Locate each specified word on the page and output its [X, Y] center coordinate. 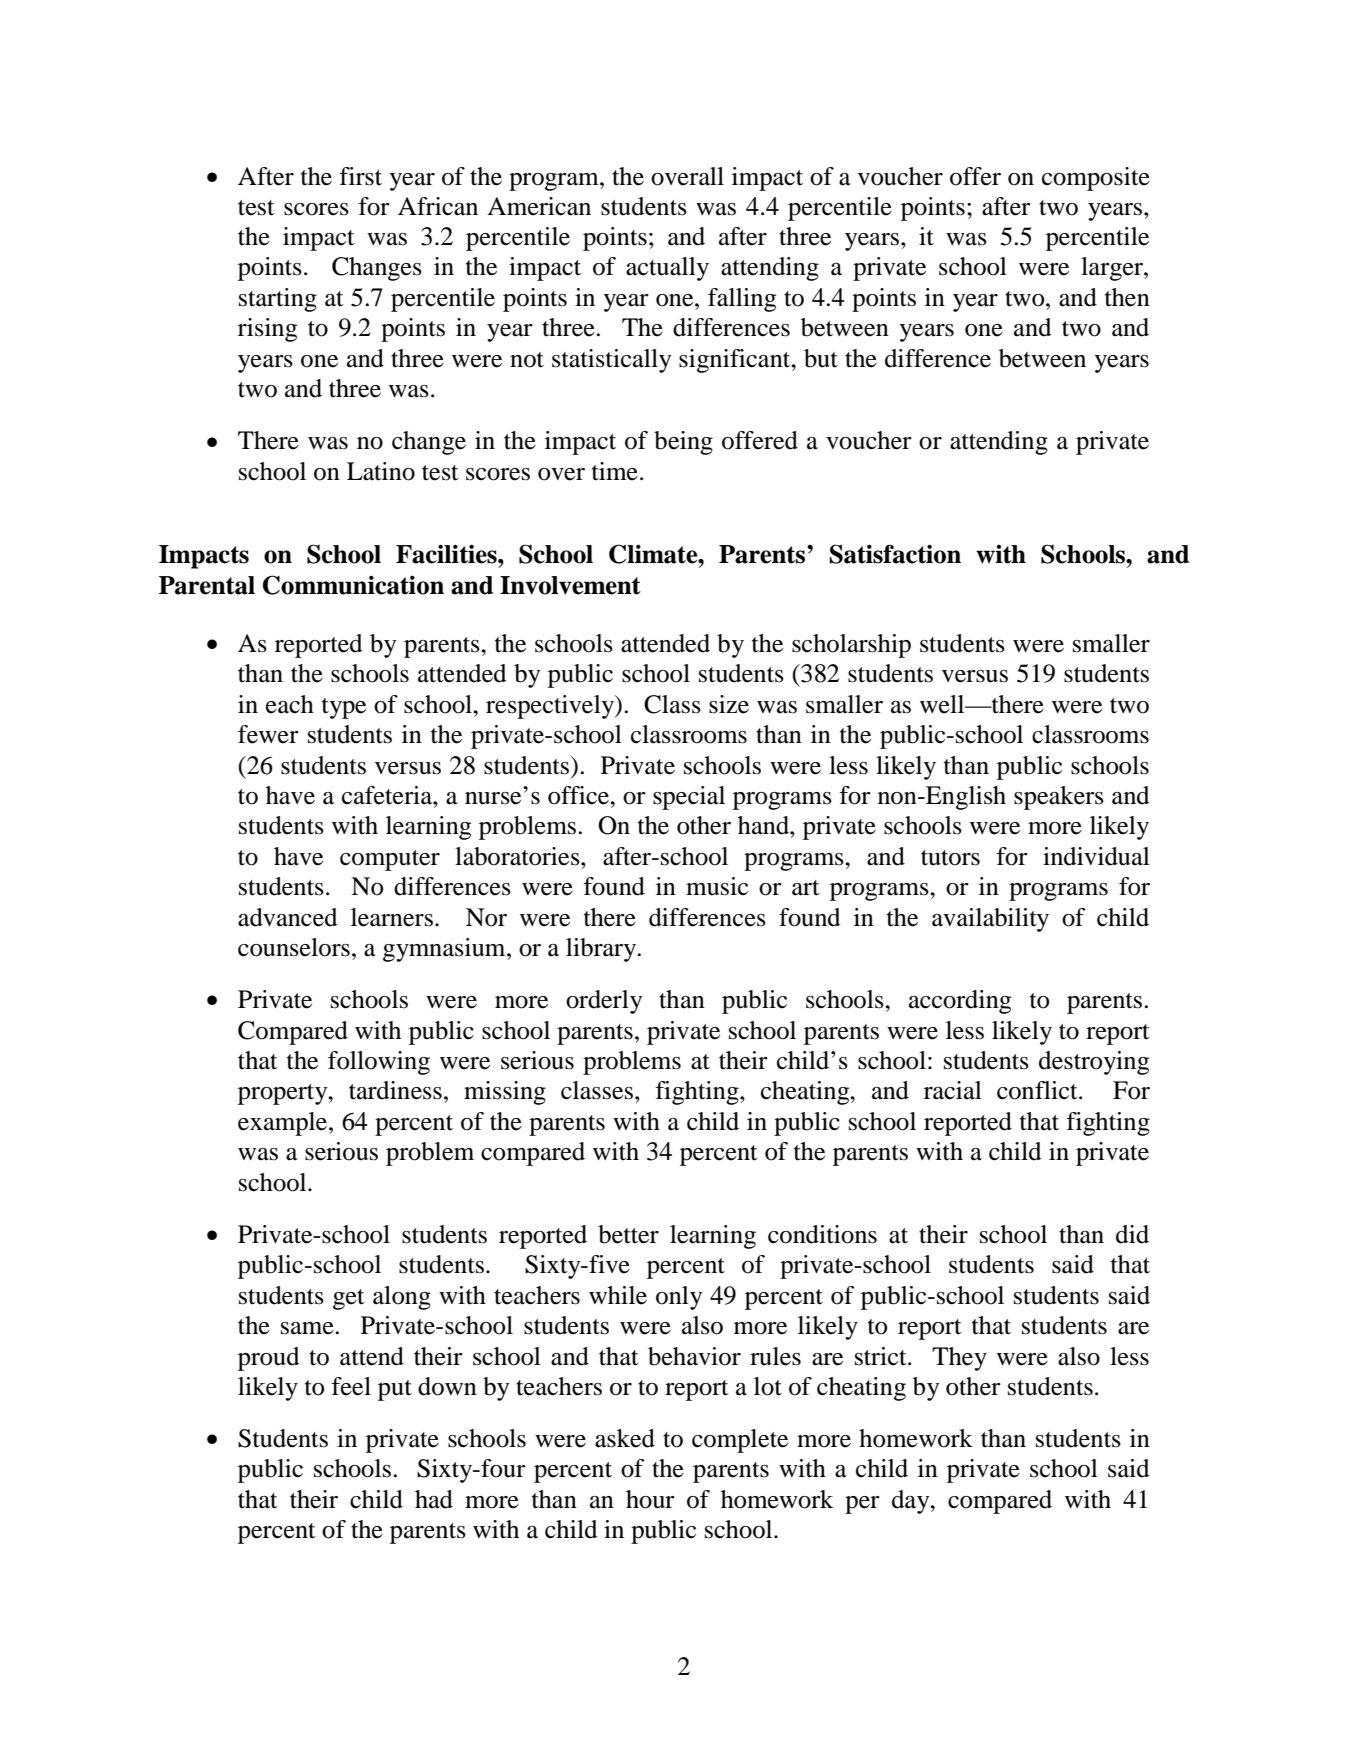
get [349, 1299]
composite [1096, 179]
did [1132, 1234]
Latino [381, 471]
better [628, 1234]
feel [351, 1386]
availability [990, 920]
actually [667, 269]
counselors [294, 947]
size [729, 704]
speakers [1059, 798]
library [602, 950]
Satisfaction [895, 554]
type [344, 708]
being [683, 443]
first [360, 176]
